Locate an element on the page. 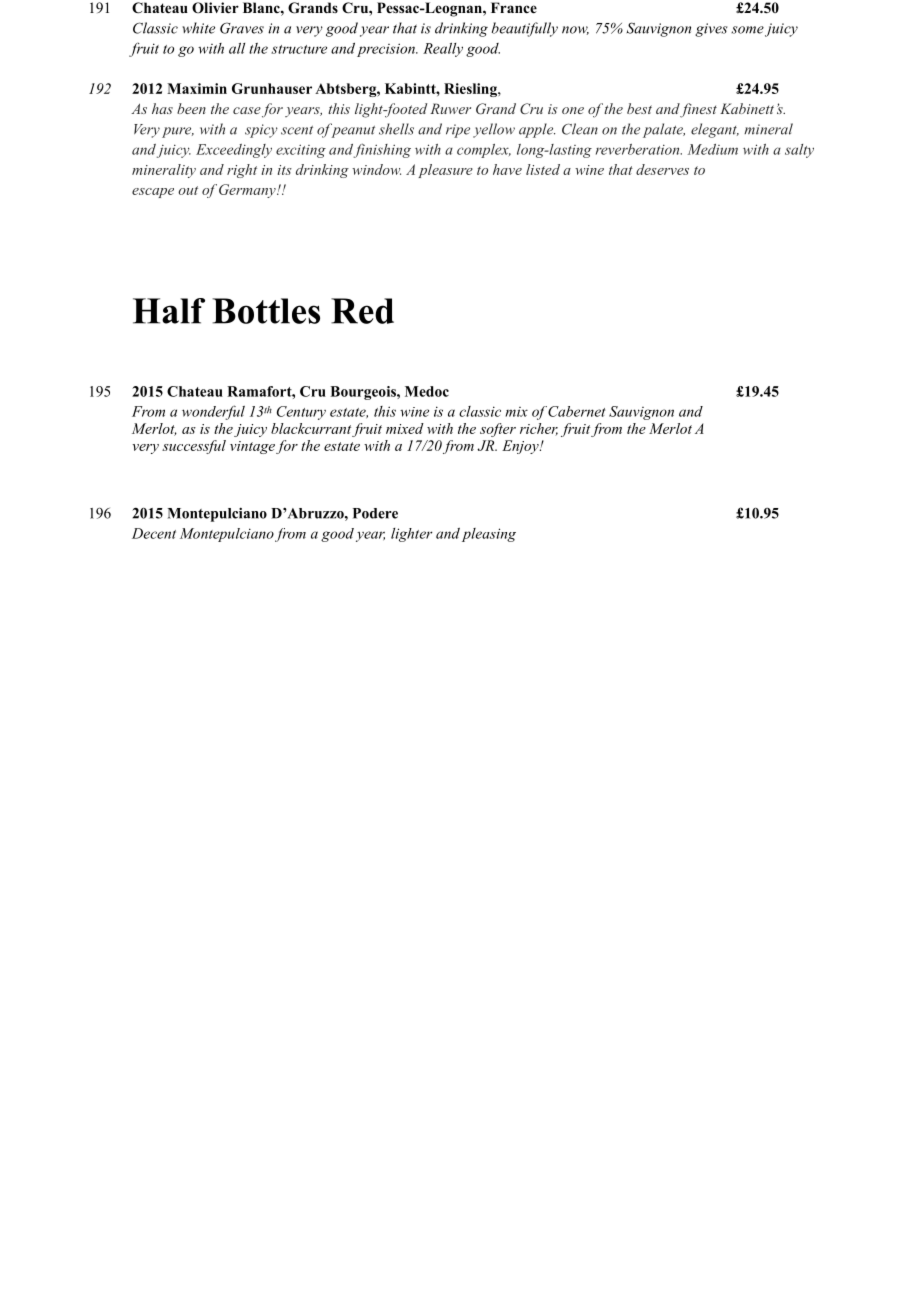  Red is located at coordinates (362, 311).
